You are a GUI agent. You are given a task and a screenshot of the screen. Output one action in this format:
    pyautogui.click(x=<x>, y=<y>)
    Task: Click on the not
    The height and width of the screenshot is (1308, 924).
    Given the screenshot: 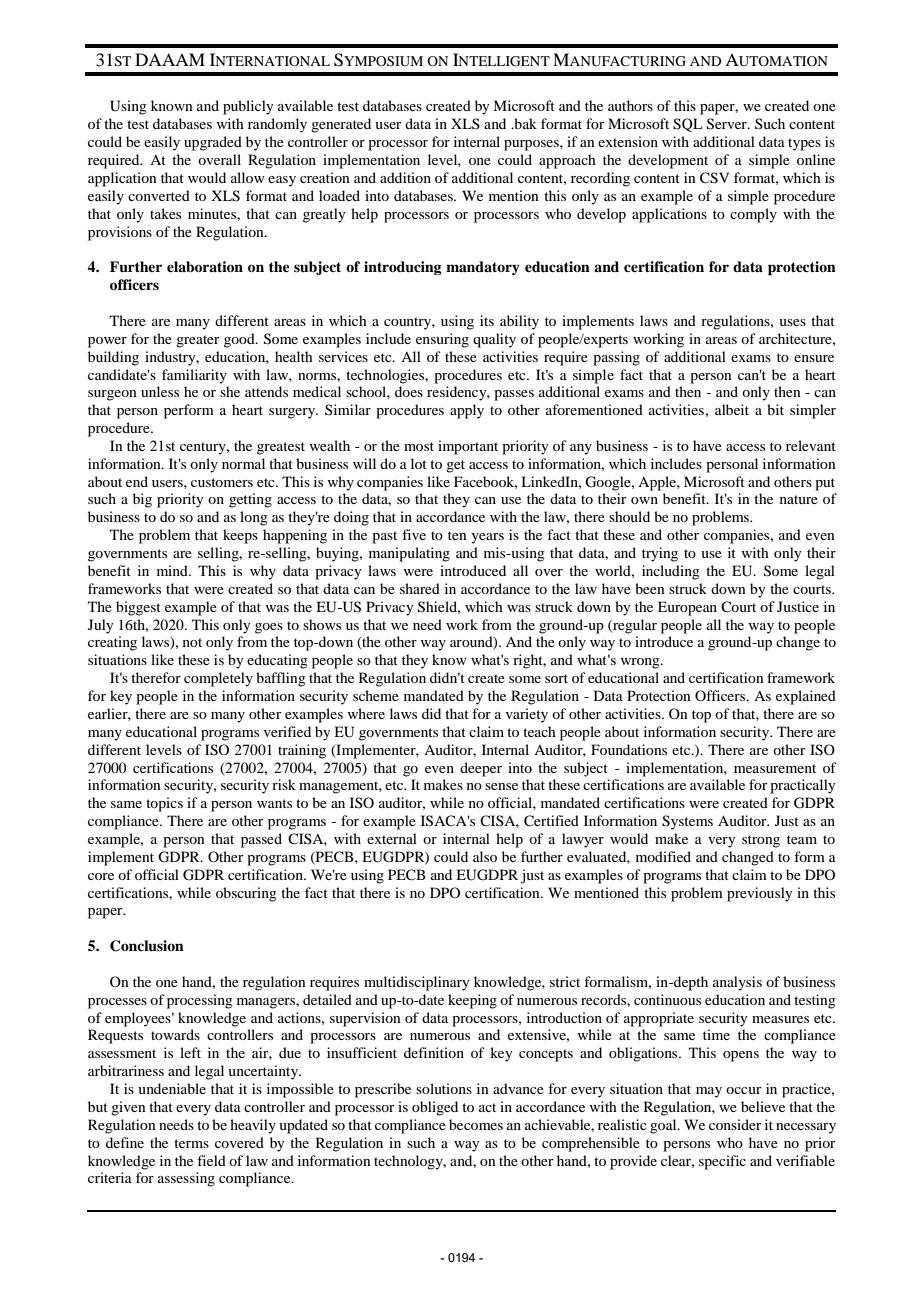 What is the action you would take?
    pyautogui.click(x=192, y=642)
